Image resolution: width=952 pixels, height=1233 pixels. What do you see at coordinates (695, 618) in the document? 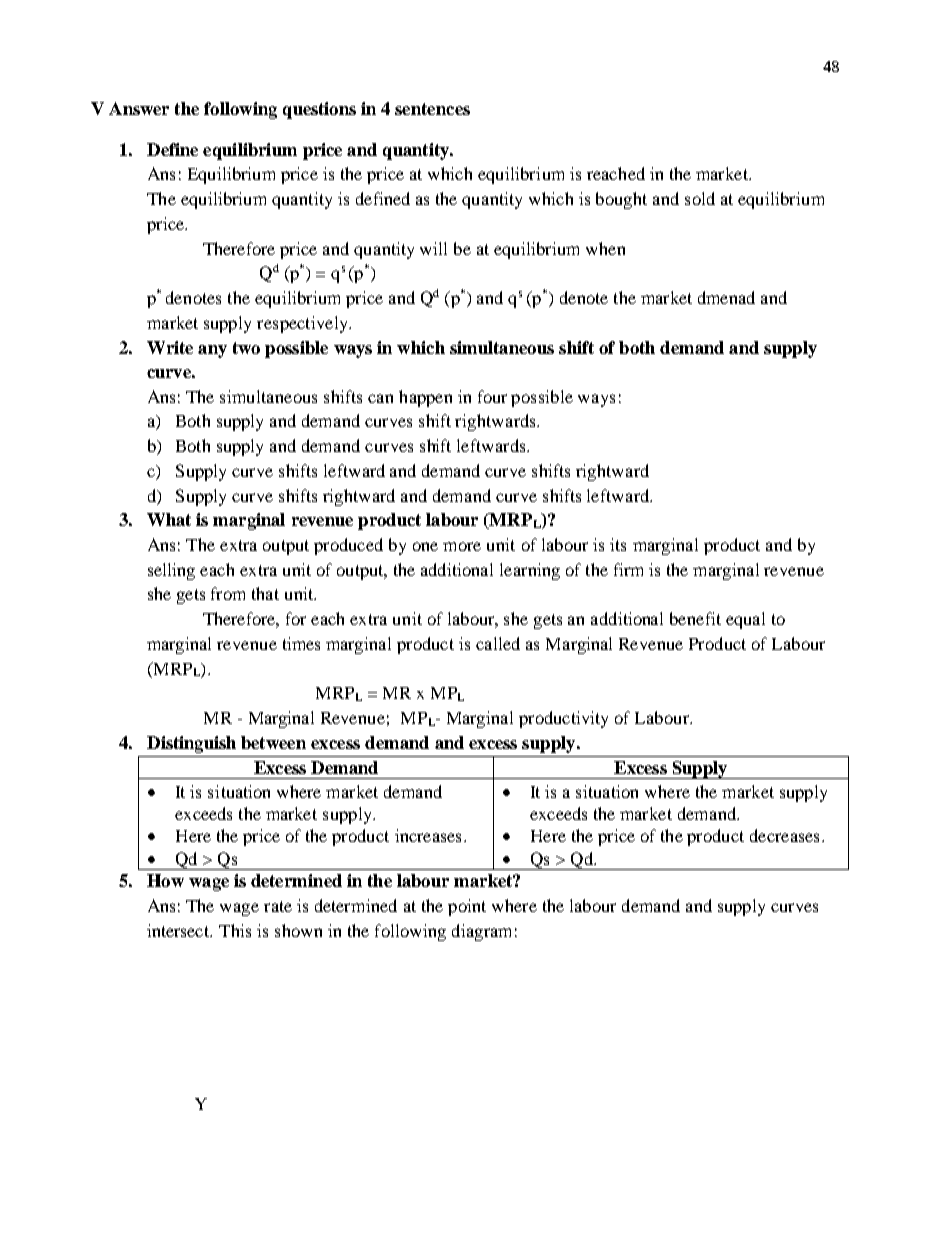
I see `benefit` at bounding box center [695, 618].
